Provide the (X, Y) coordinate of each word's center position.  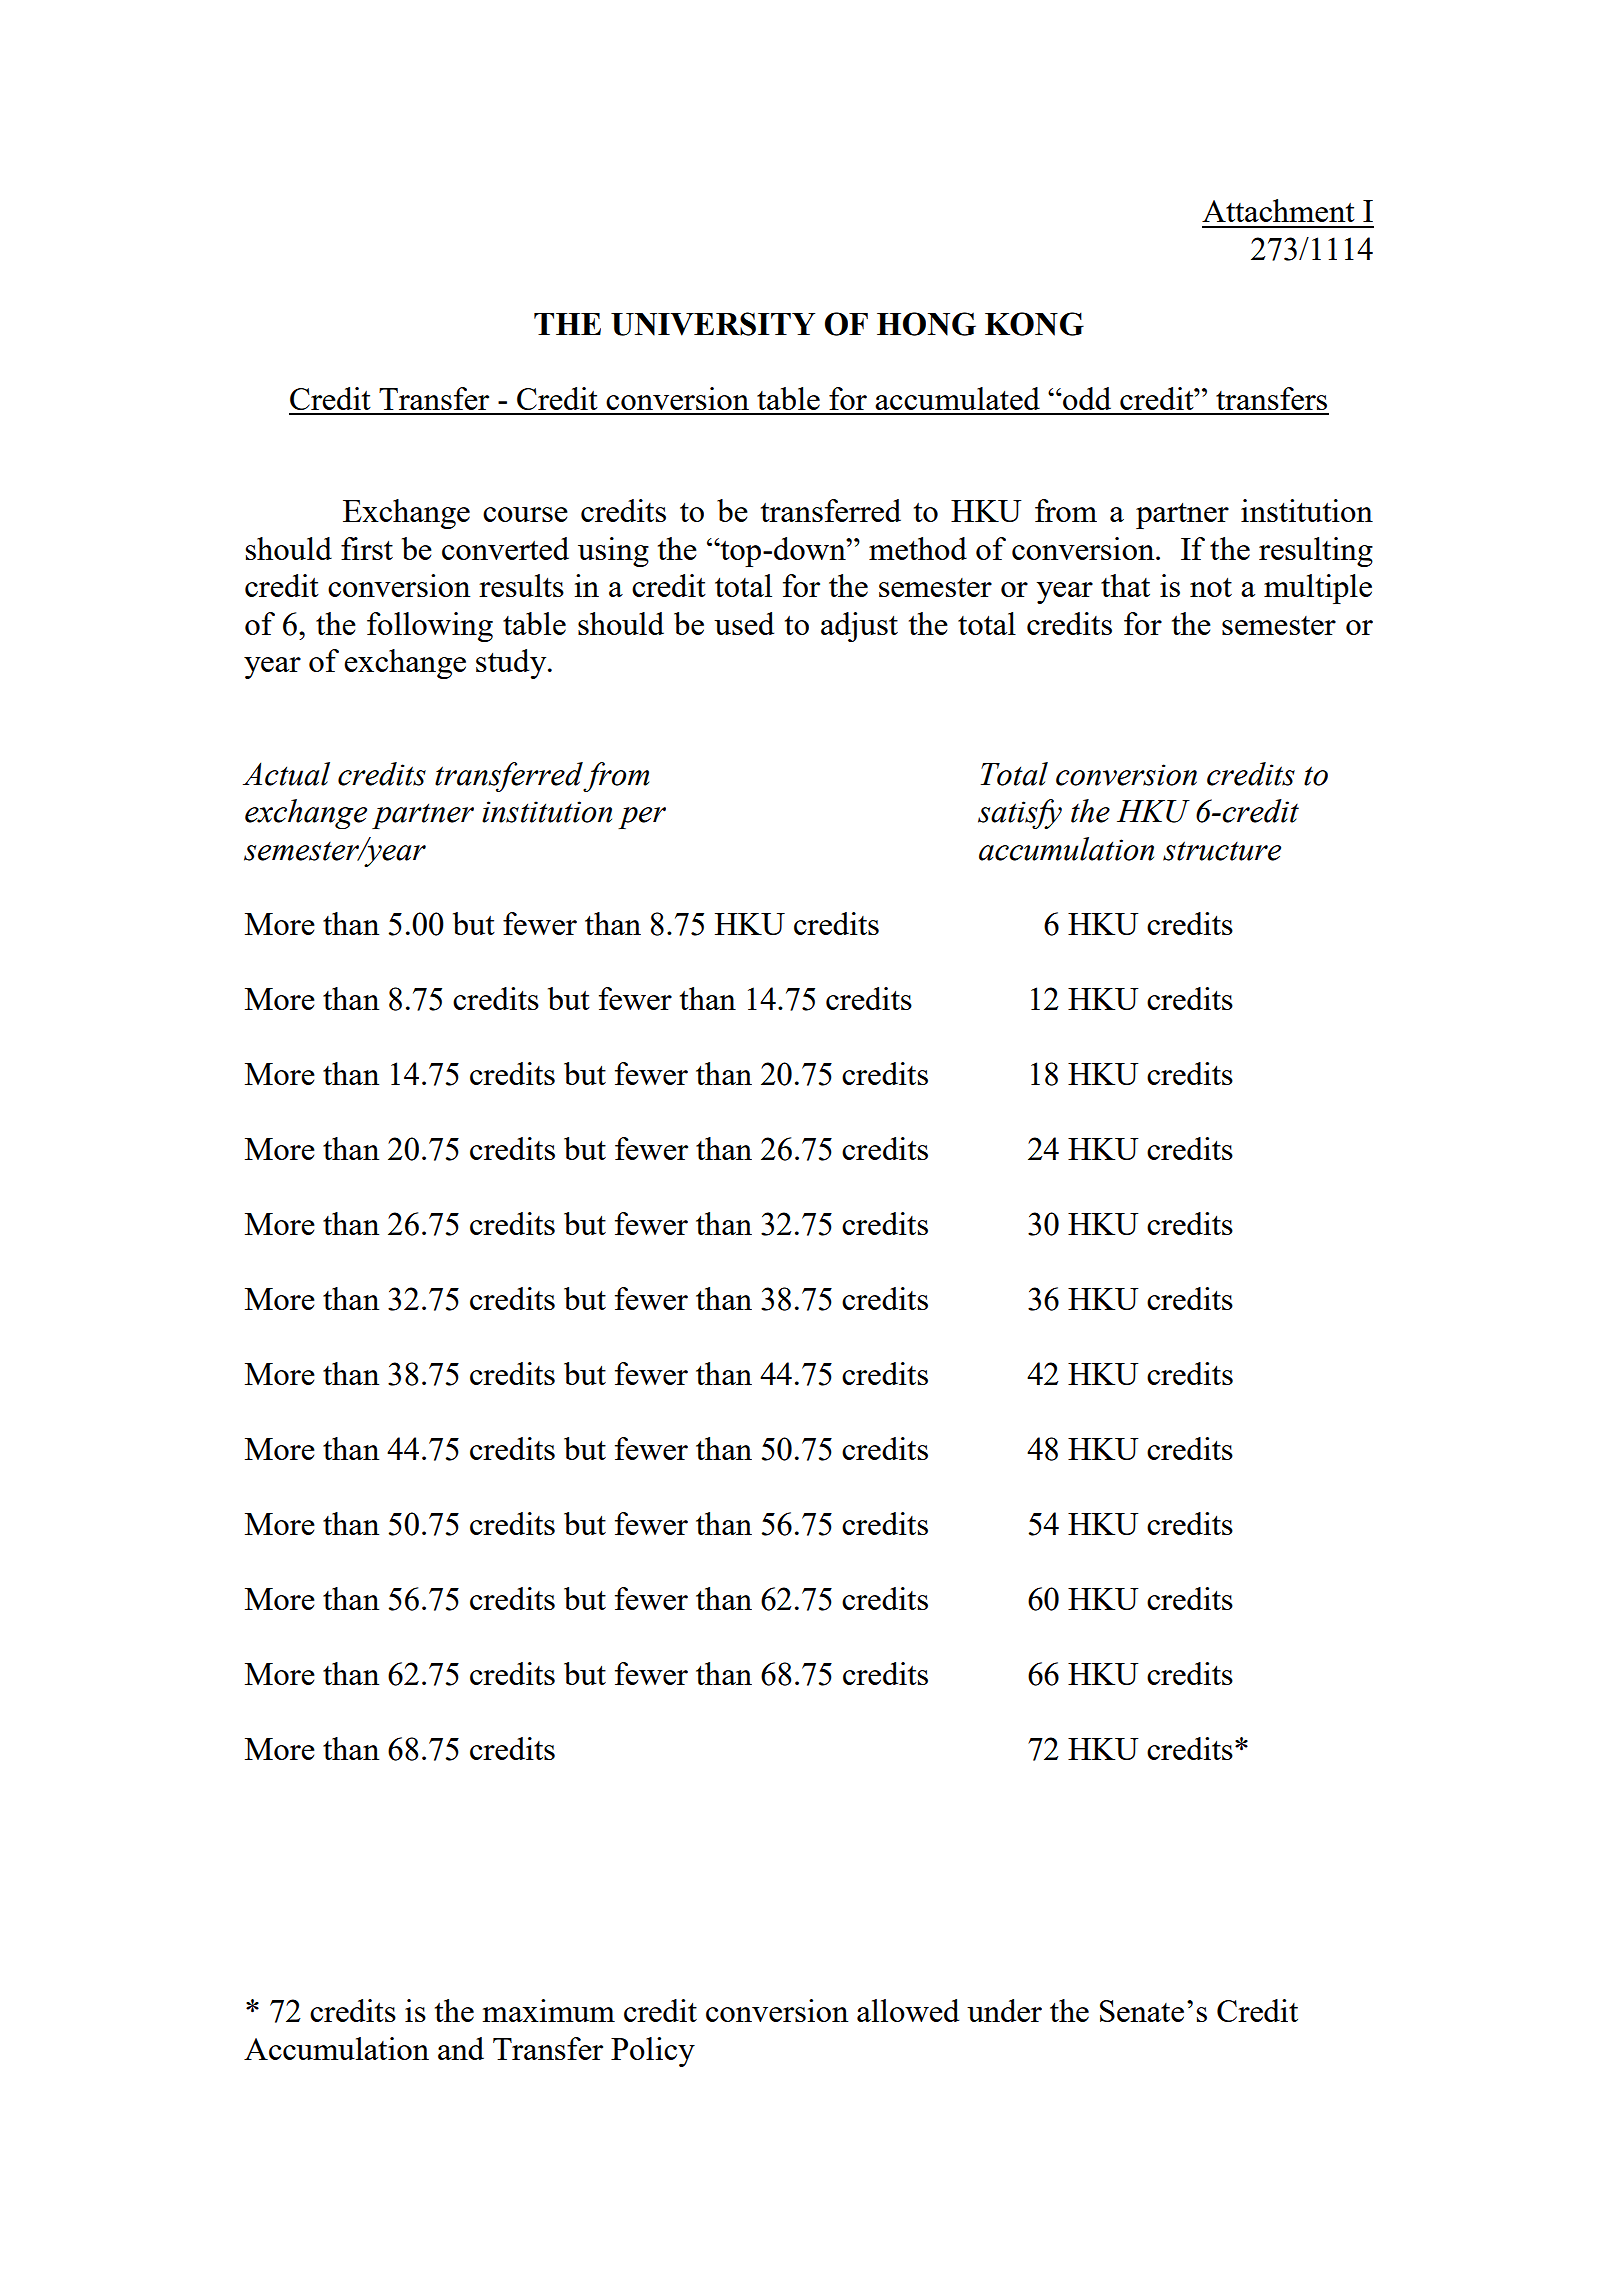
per (642, 818)
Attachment (1278, 210)
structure (1222, 851)
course (525, 514)
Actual (286, 774)
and (461, 2048)
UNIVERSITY (713, 324)
